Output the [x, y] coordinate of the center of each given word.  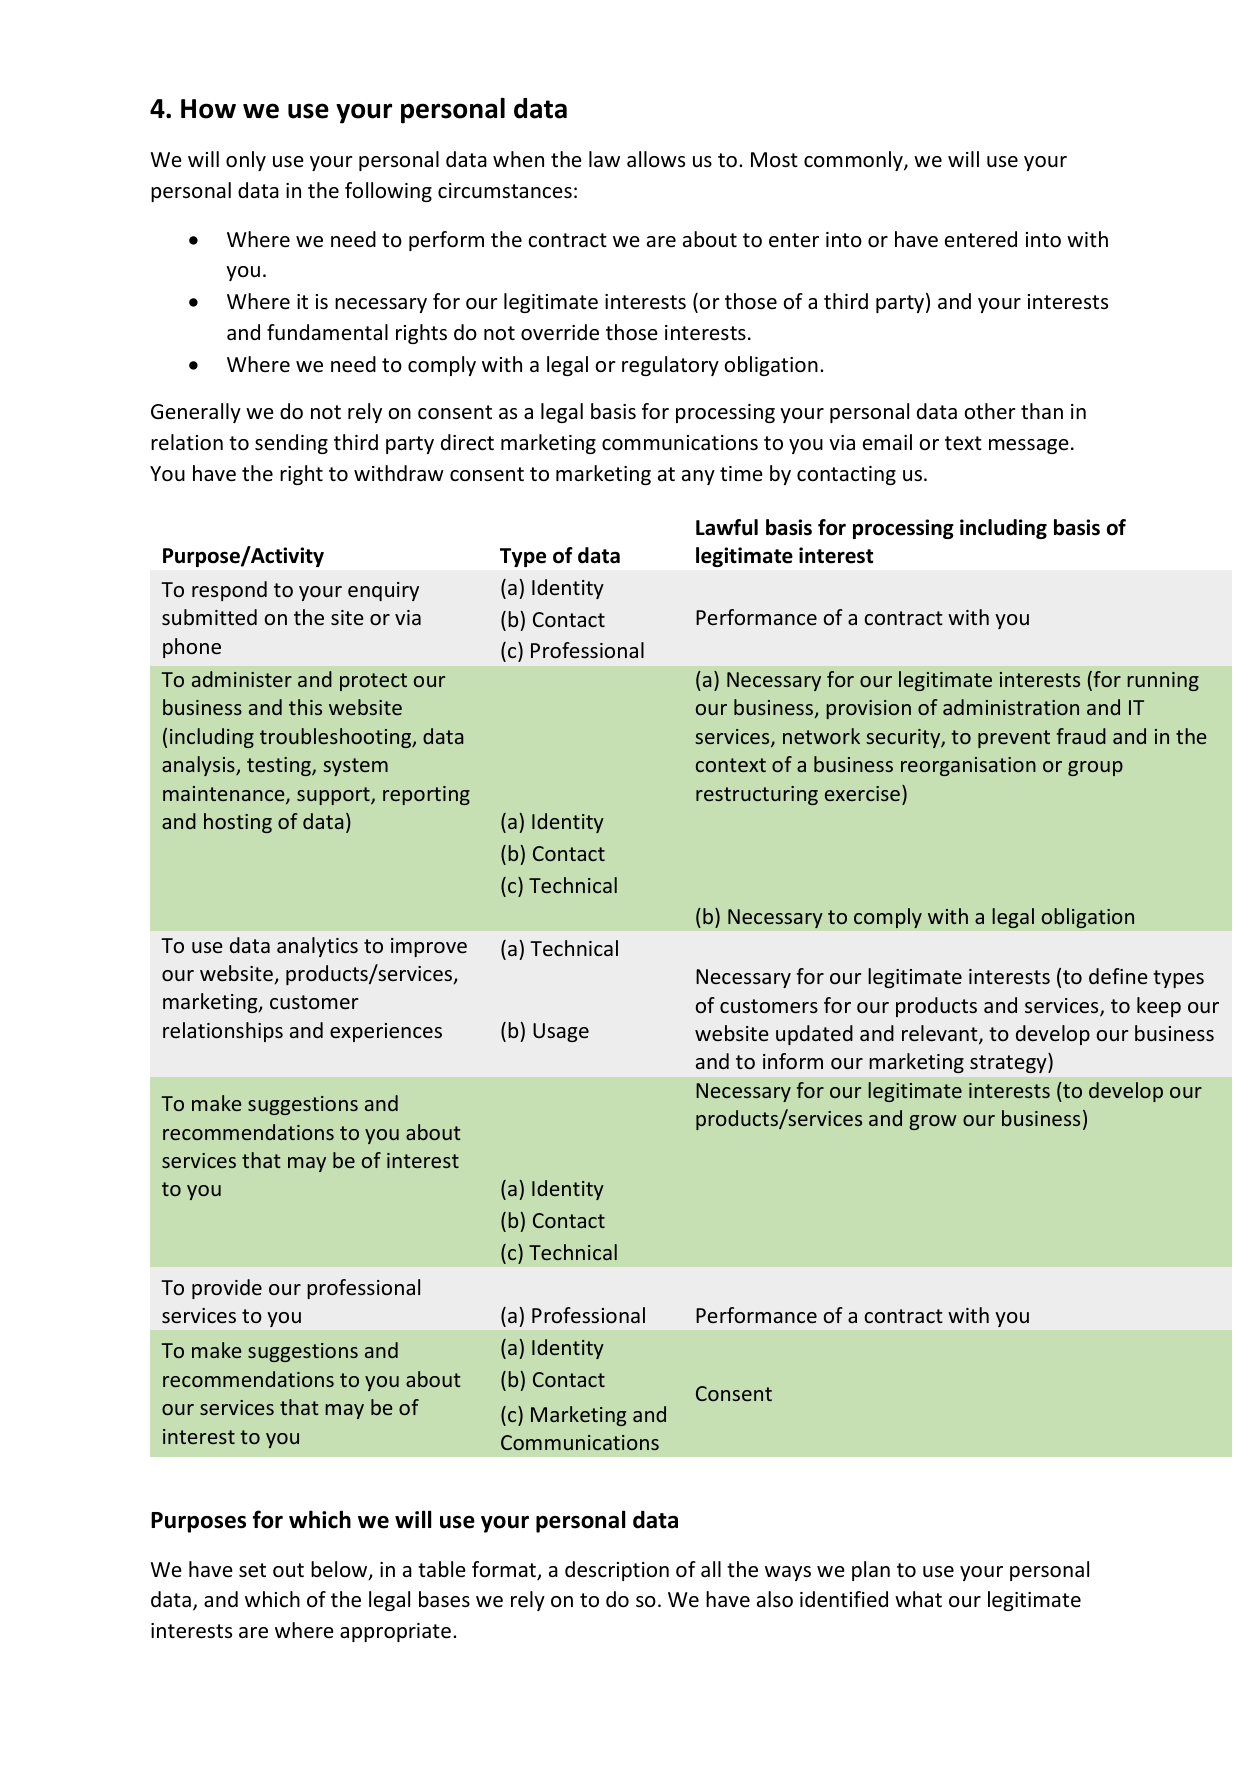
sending [291, 444]
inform [793, 1061]
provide [227, 1289]
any [698, 477]
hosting [238, 823]
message [1029, 446]
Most [774, 160]
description [617, 1571]
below [340, 1570]
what [918, 1599]
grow [933, 1122]
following [388, 192]
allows [656, 159]
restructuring [757, 795]
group [1095, 768]
